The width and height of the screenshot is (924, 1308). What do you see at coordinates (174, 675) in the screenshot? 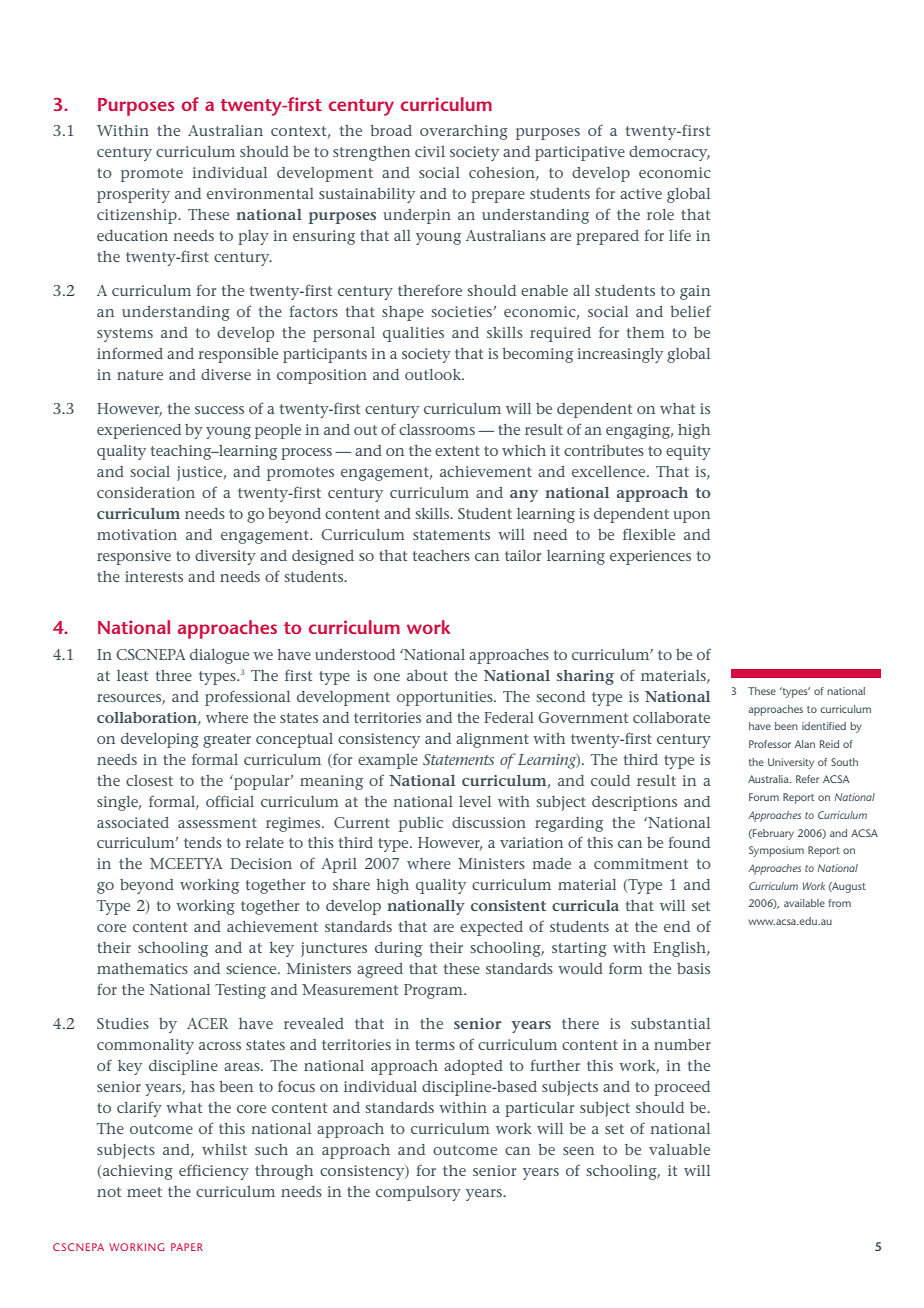
I see `three` at bounding box center [174, 675].
